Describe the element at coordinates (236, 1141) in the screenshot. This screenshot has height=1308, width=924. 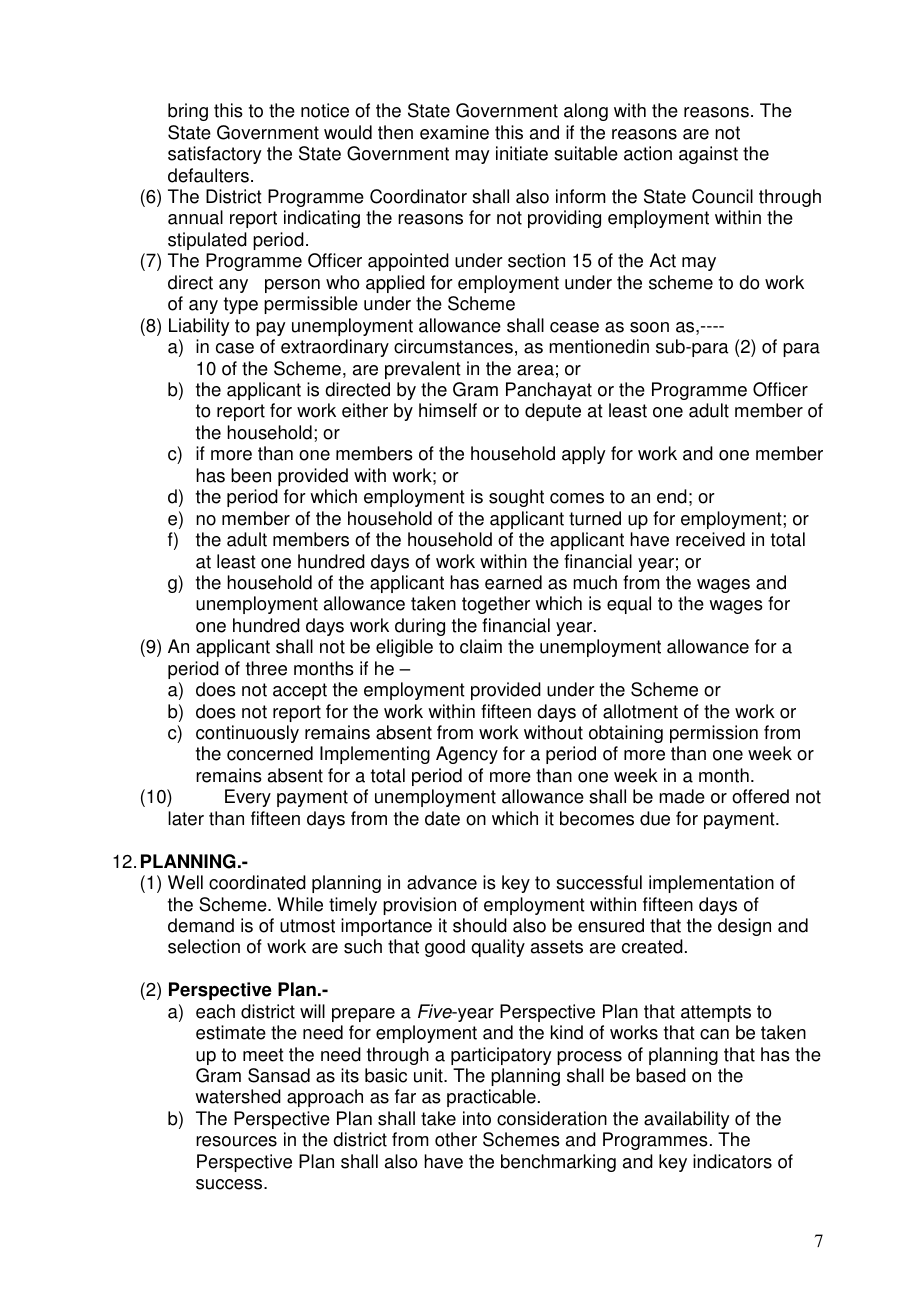
I see `resources` at that location.
